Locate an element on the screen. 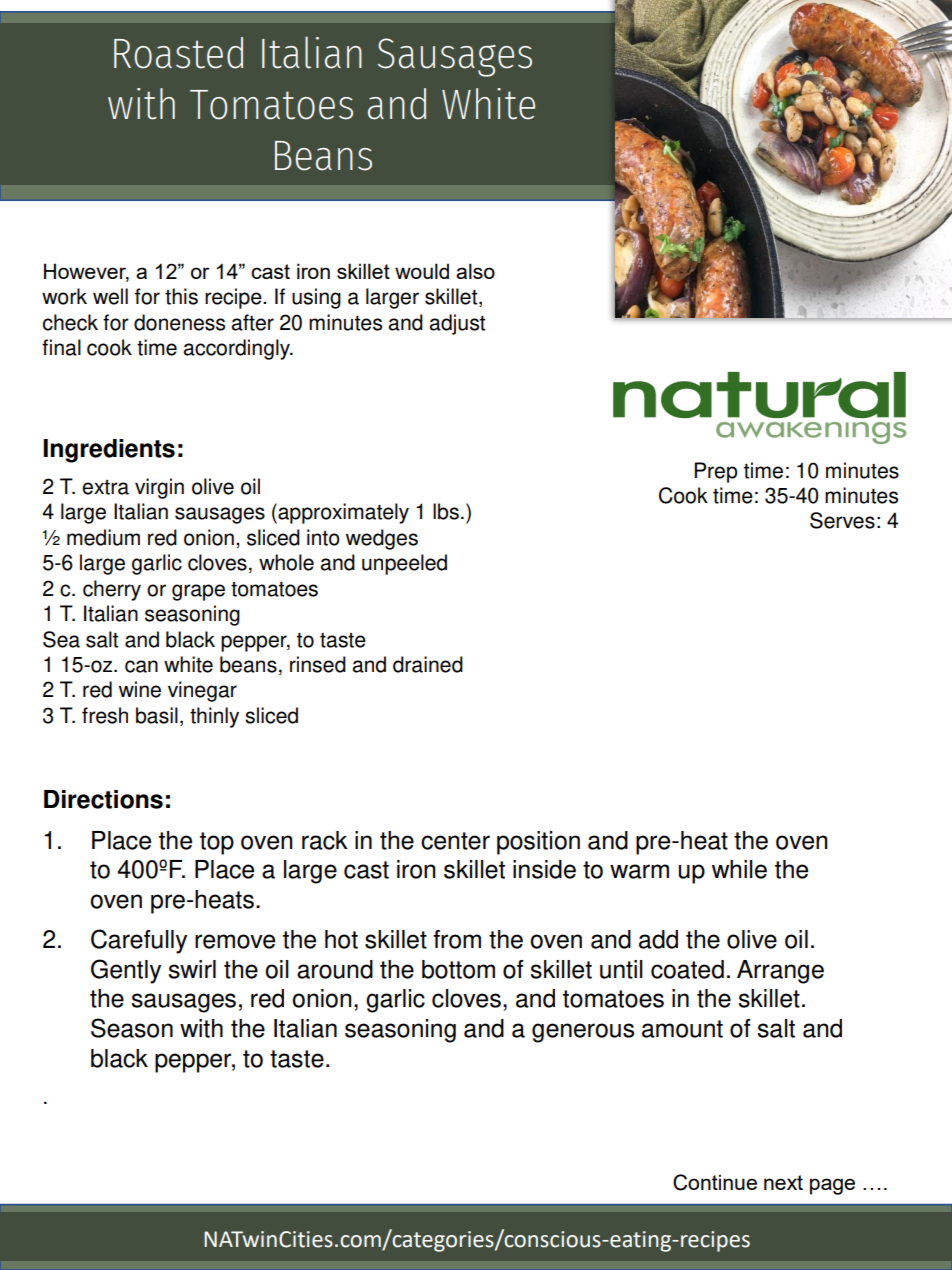 This screenshot has height=1270, width=952. Serves is located at coordinates (842, 520).
